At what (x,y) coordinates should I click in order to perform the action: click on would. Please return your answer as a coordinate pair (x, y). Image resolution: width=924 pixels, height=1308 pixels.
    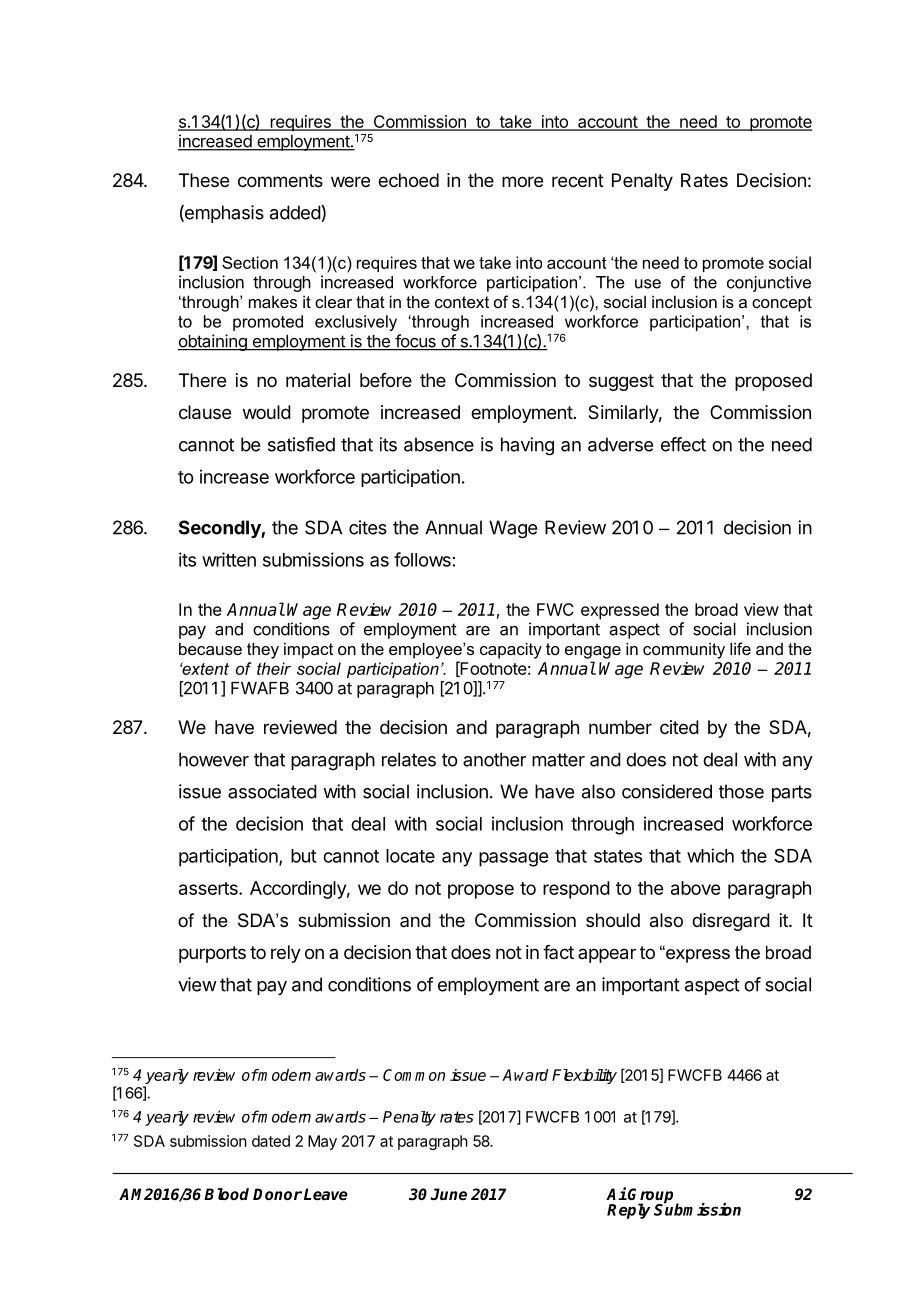
    Looking at the image, I should click on (267, 412).
